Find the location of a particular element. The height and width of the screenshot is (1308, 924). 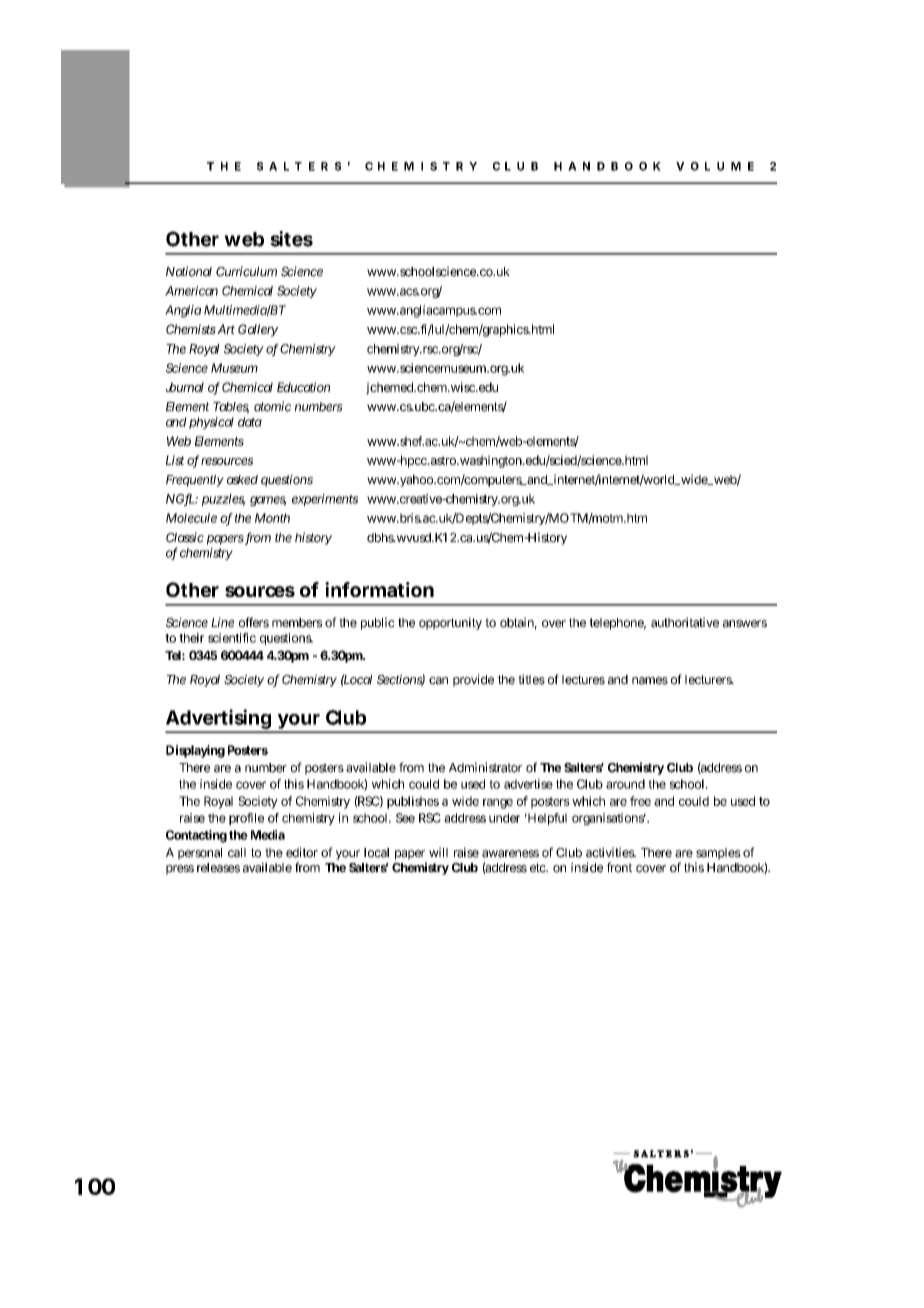

will is located at coordinates (438, 852).
